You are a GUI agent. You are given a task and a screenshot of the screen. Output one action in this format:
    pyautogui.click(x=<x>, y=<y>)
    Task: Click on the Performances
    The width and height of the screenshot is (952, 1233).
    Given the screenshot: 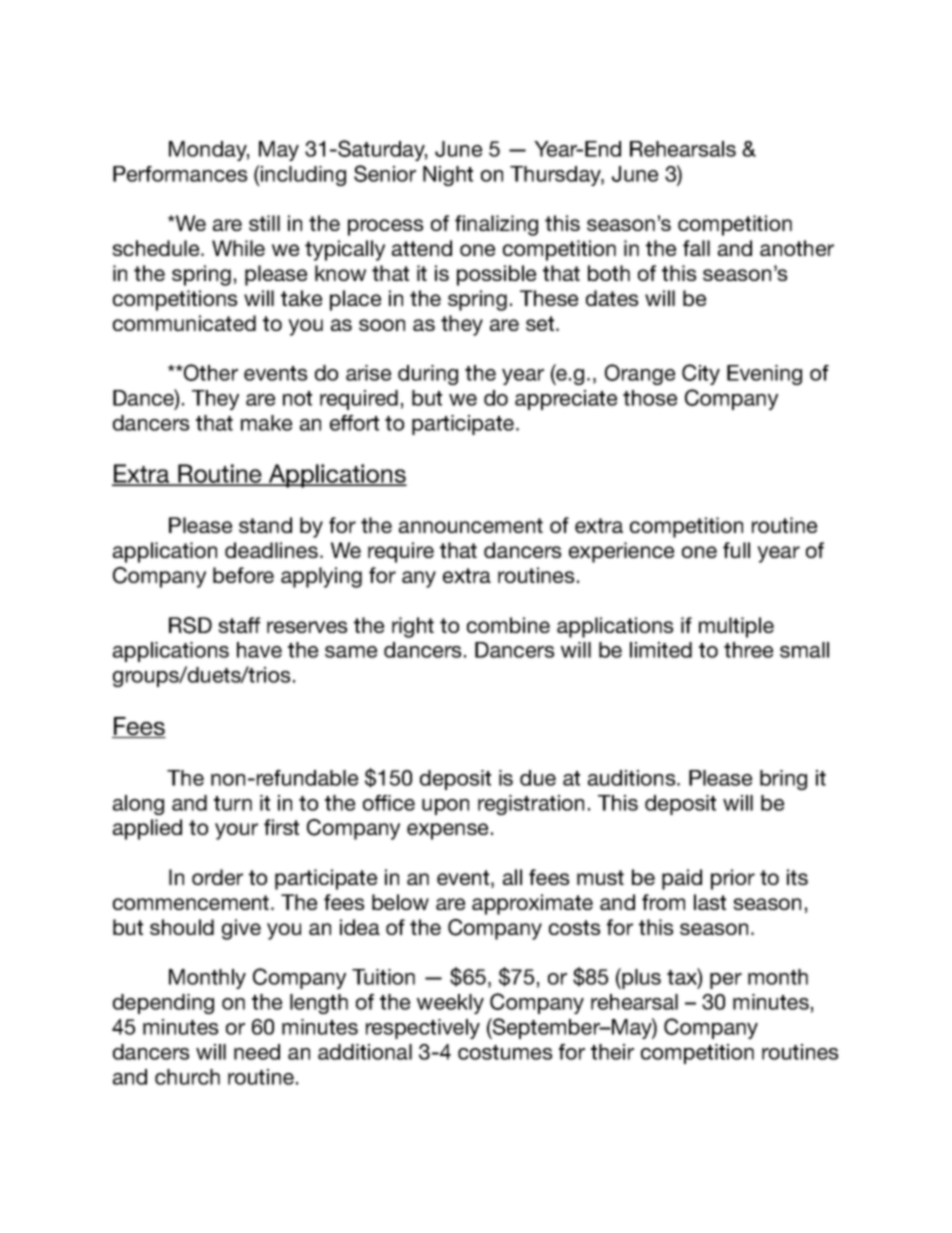 What is the action you would take?
    pyautogui.click(x=180, y=174)
